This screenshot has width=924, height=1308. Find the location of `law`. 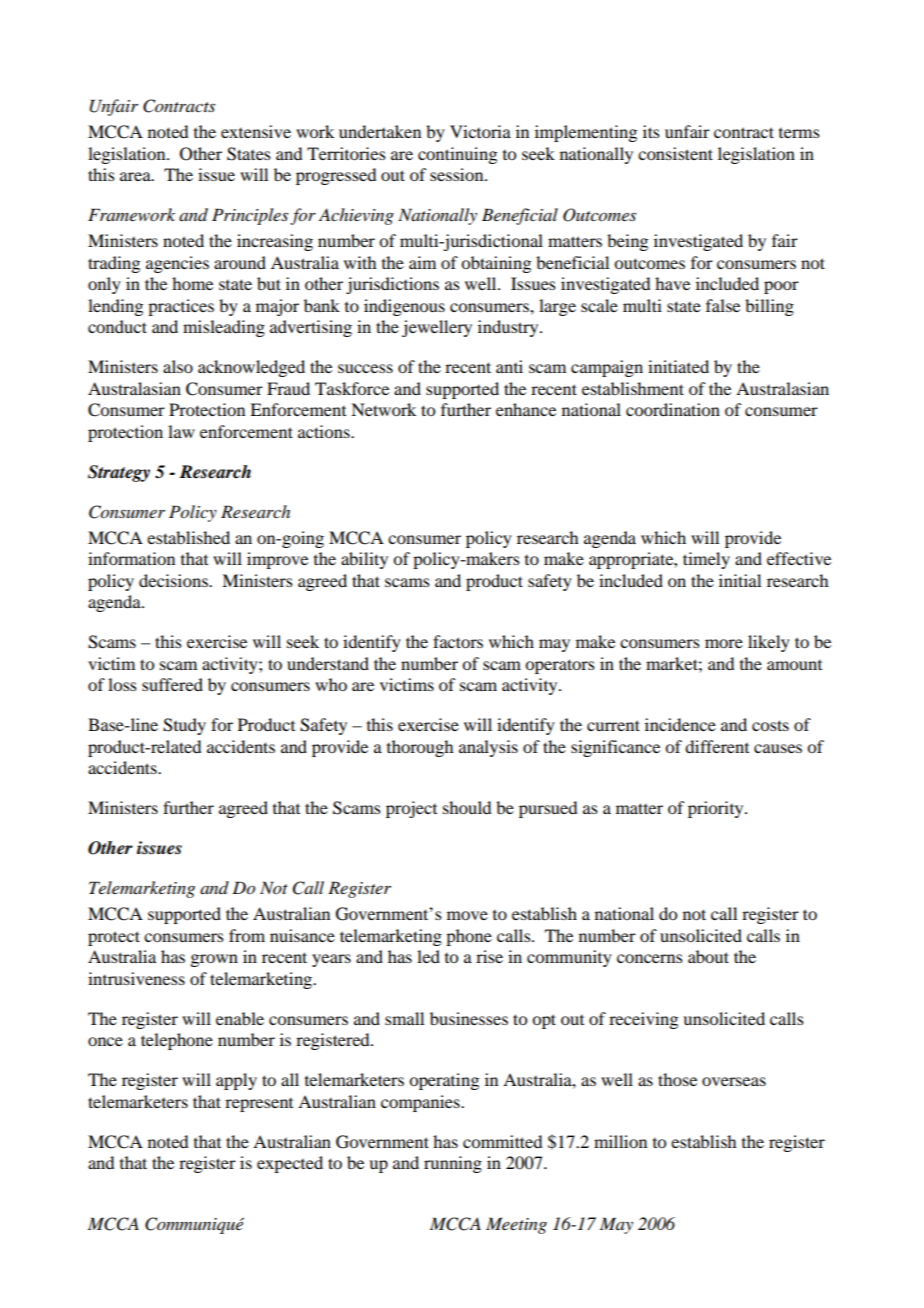

law is located at coordinates (181, 431).
